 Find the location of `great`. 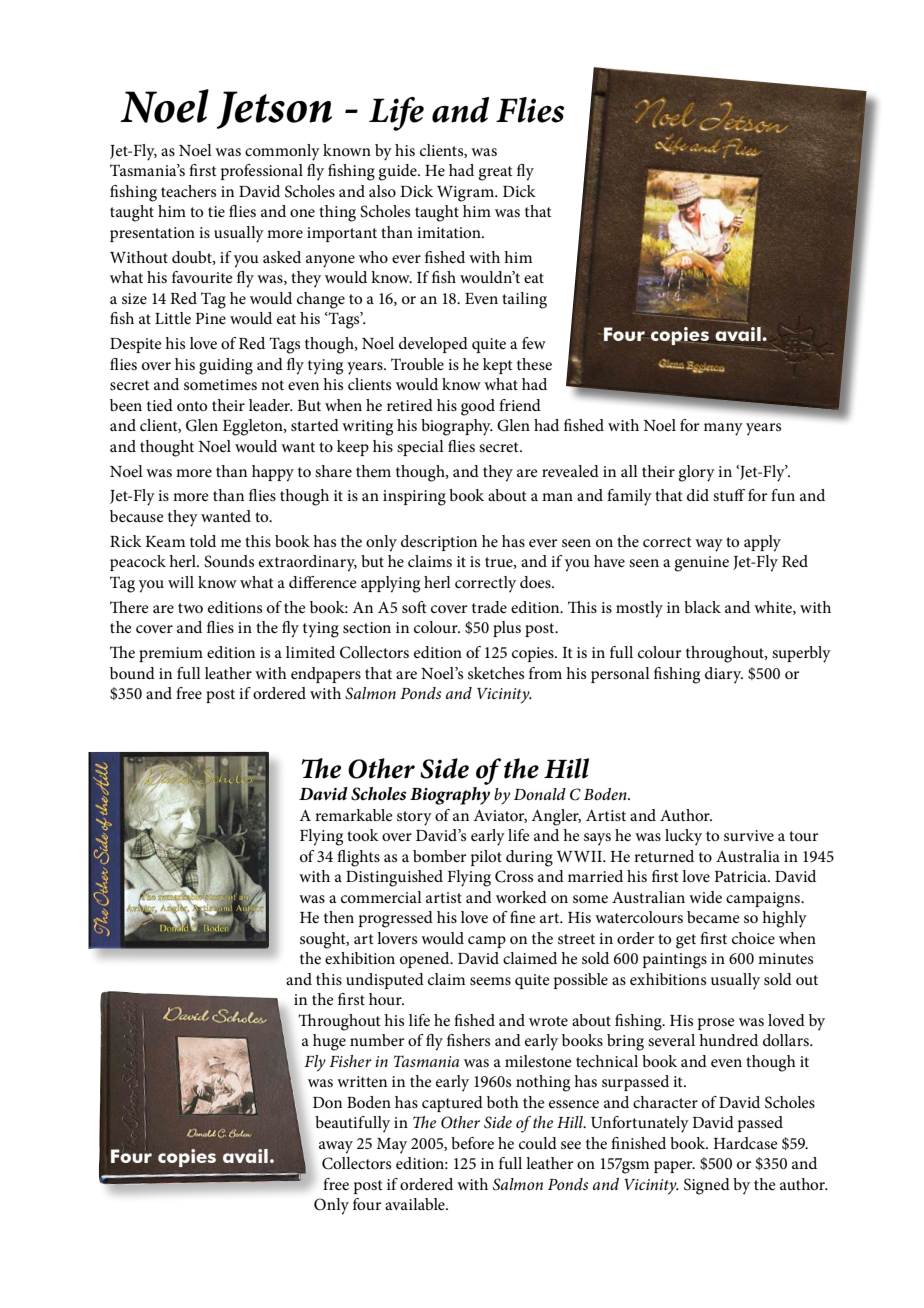

great is located at coordinates (495, 173).
